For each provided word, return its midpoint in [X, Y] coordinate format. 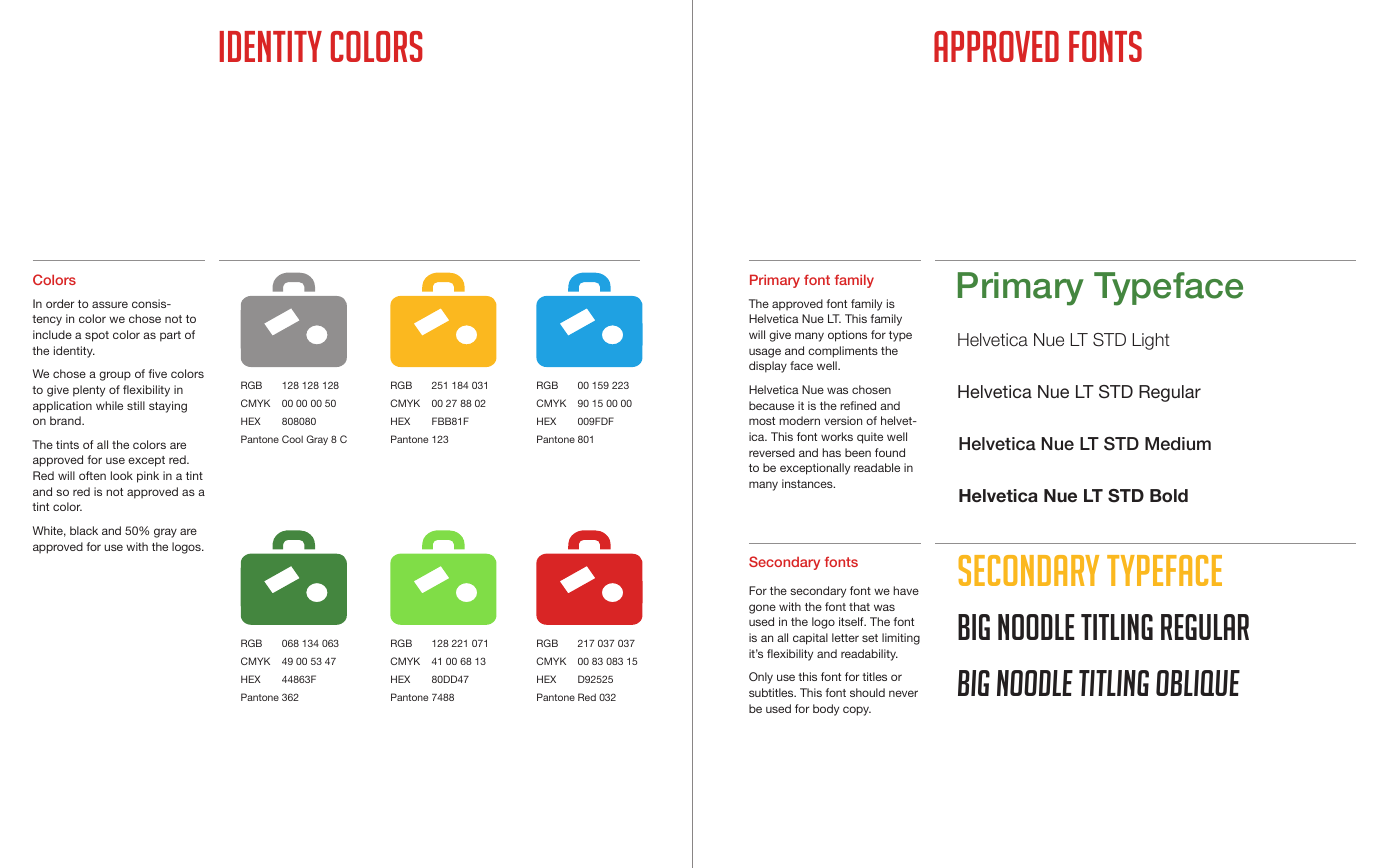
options [847, 336]
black [84, 530]
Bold [1169, 495]
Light [1151, 341]
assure [110, 304]
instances [808, 483]
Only [761, 678]
